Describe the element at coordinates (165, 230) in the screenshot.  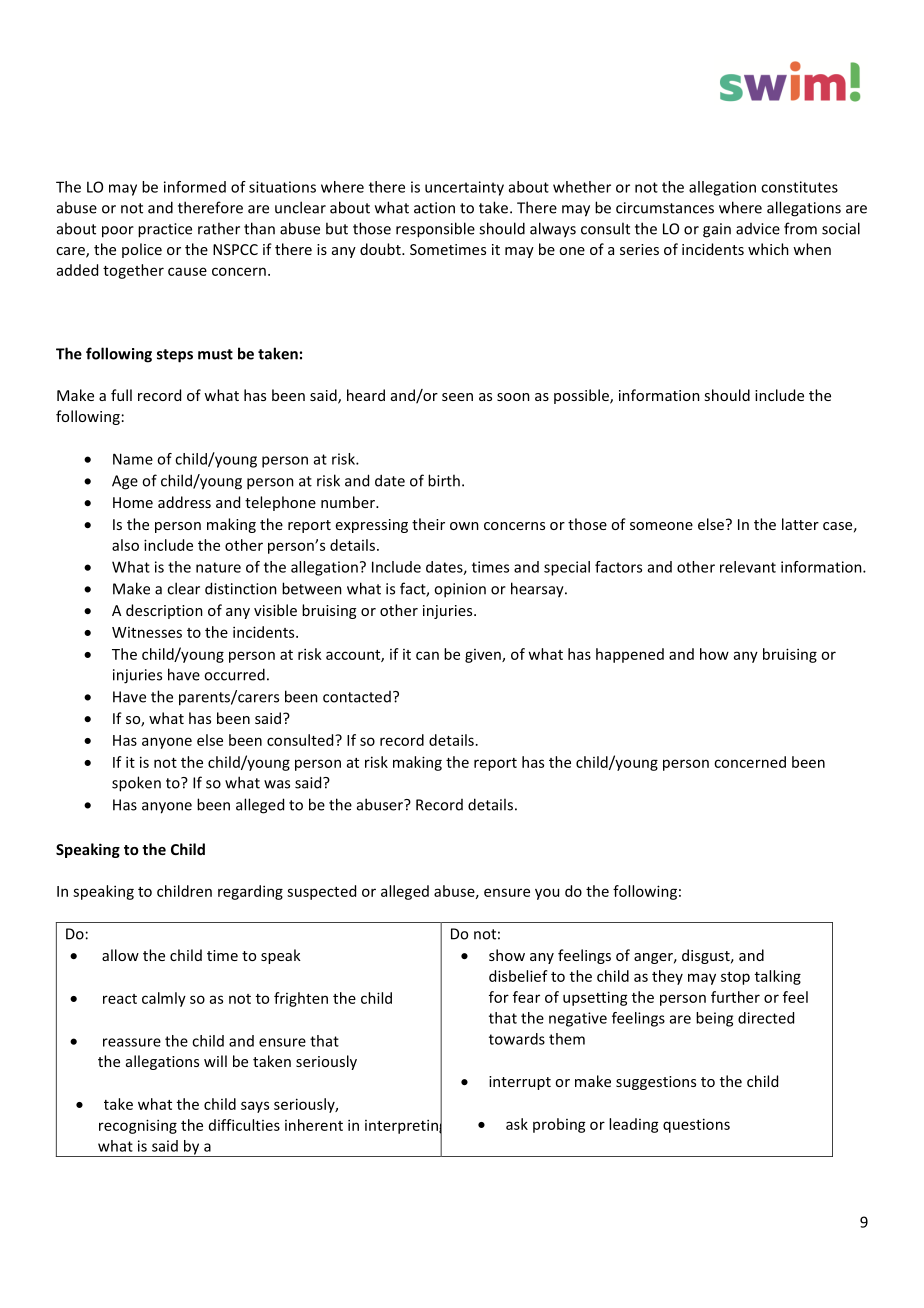
I see `practice` at that location.
